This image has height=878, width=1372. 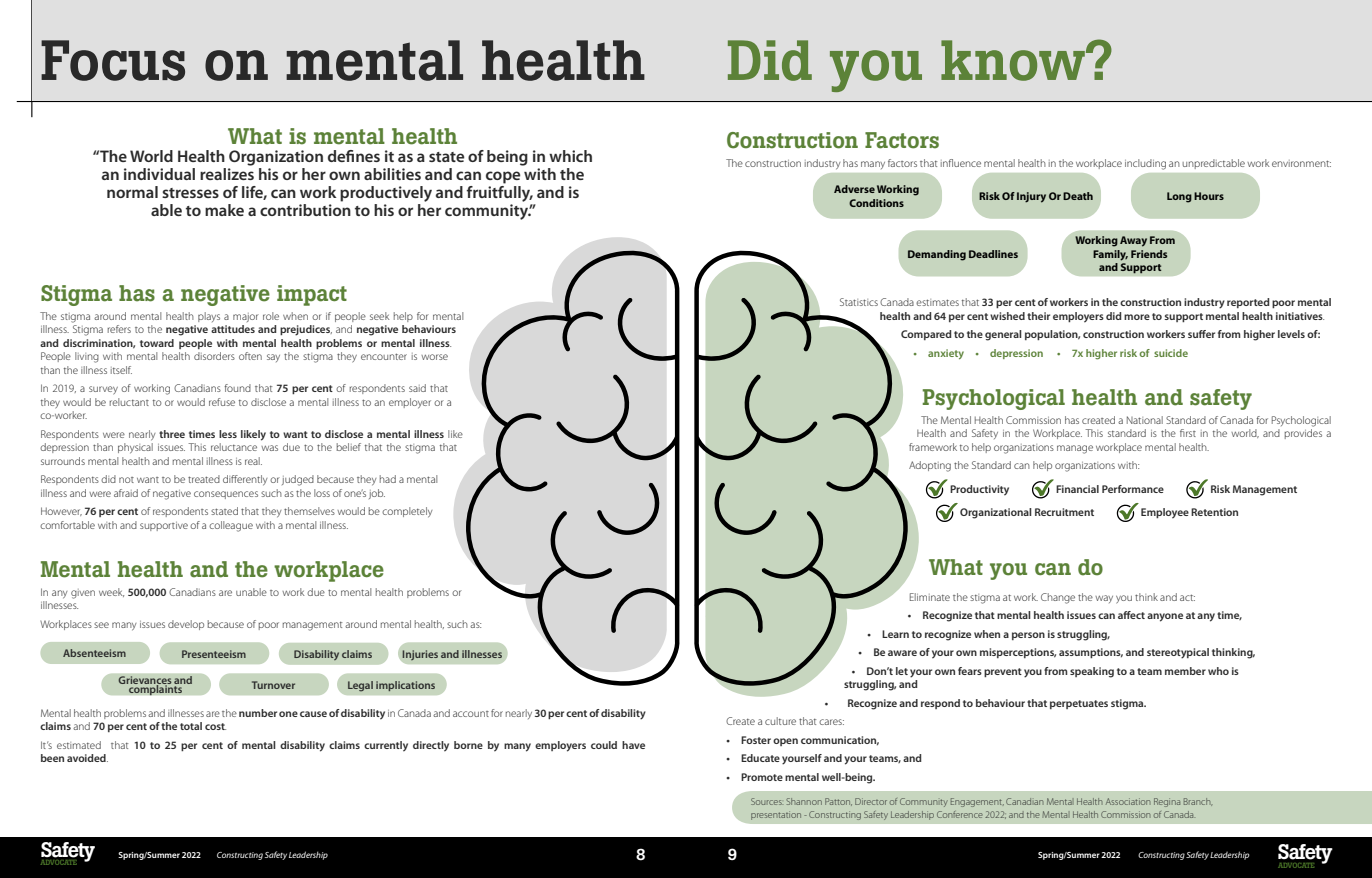 I want to click on first, so click(x=1188, y=433).
